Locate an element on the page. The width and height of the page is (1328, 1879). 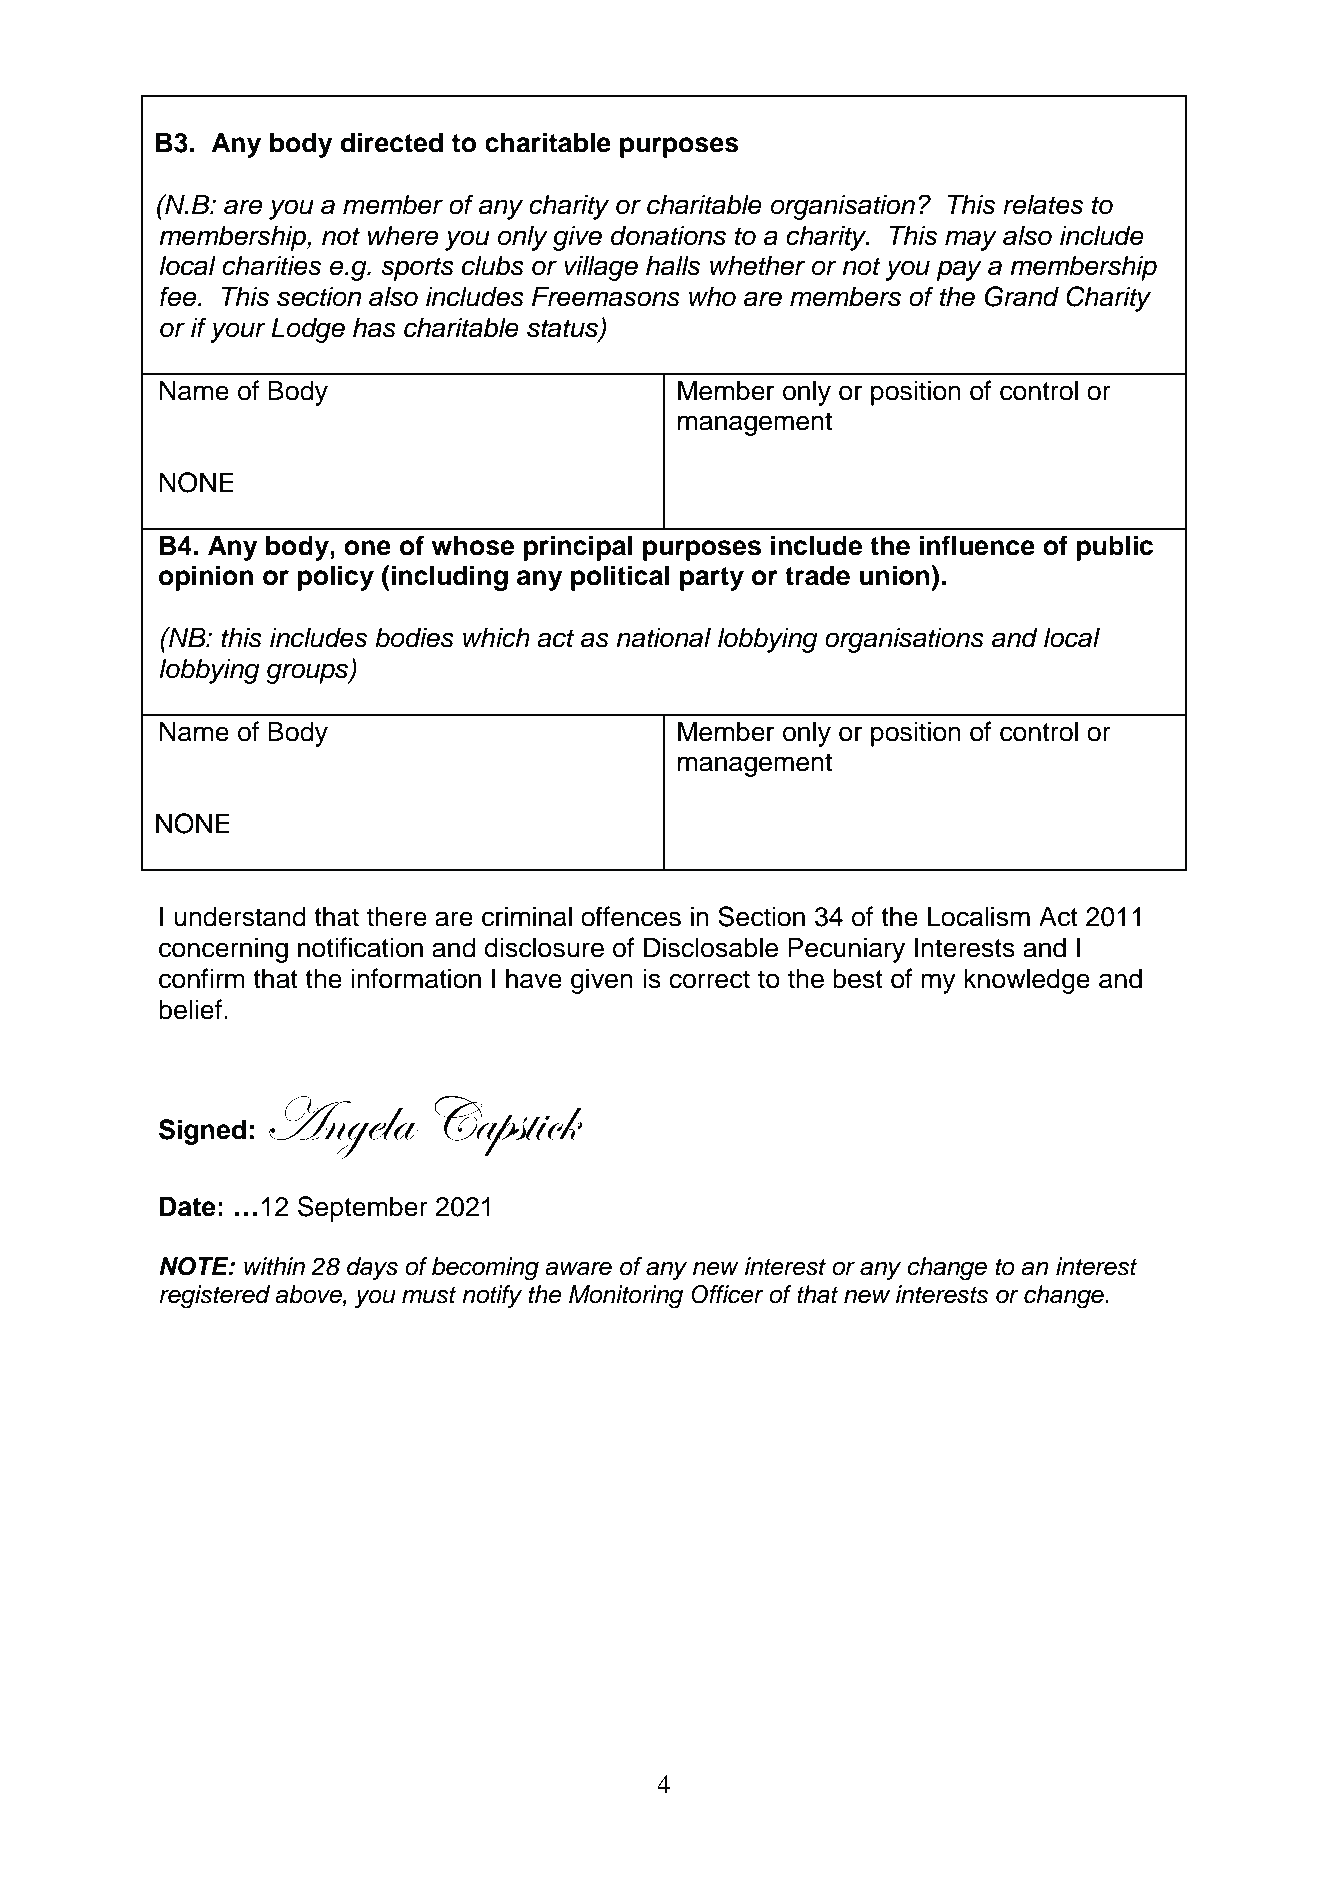
influence is located at coordinates (977, 545).
